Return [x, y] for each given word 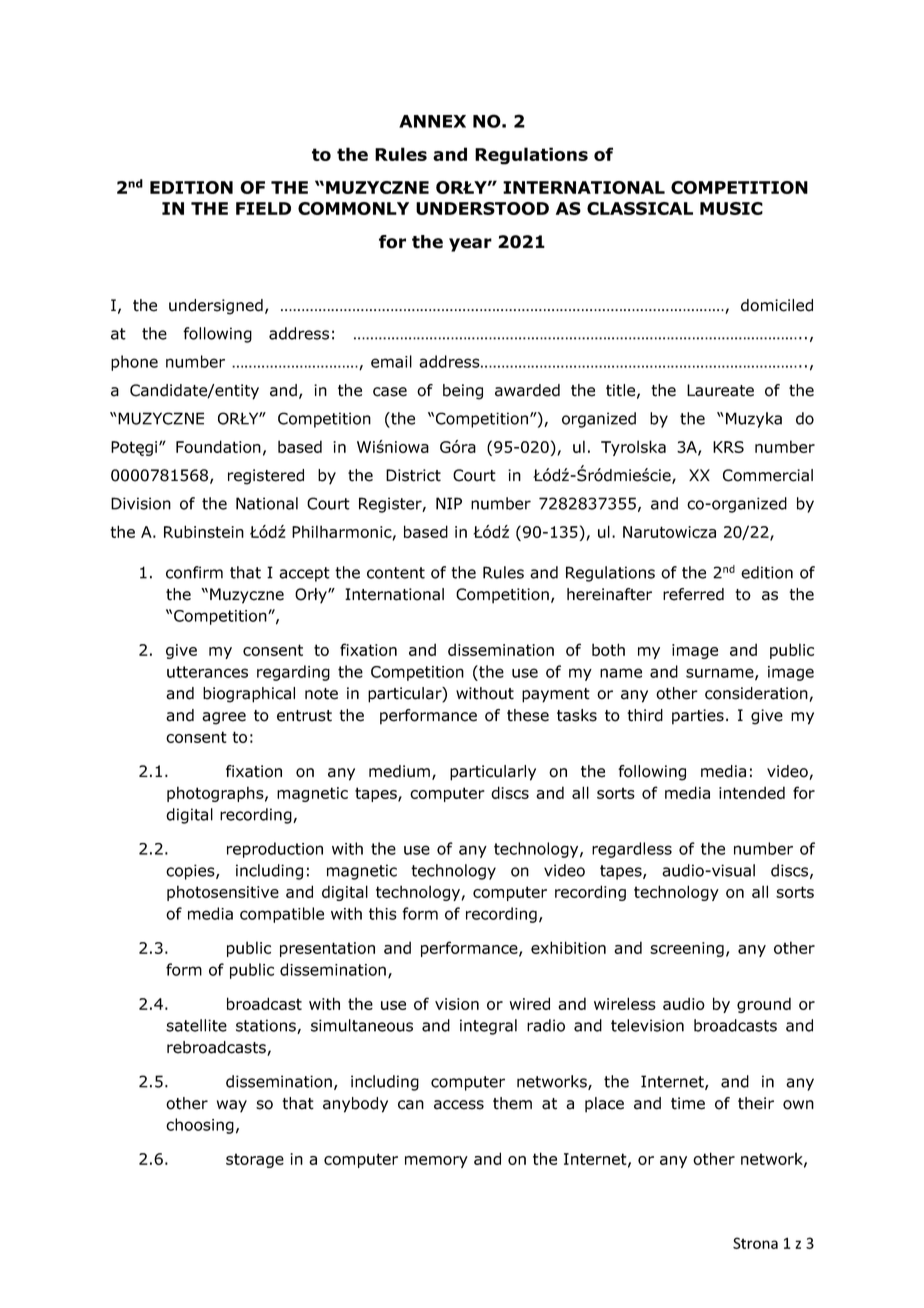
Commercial [768, 475]
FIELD [263, 208]
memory [436, 1162]
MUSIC [731, 208]
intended [752, 792]
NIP [449, 503]
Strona [755, 1243]
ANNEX [432, 121]
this [383, 913]
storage [255, 1160]
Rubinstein [204, 531]
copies [191, 872]
